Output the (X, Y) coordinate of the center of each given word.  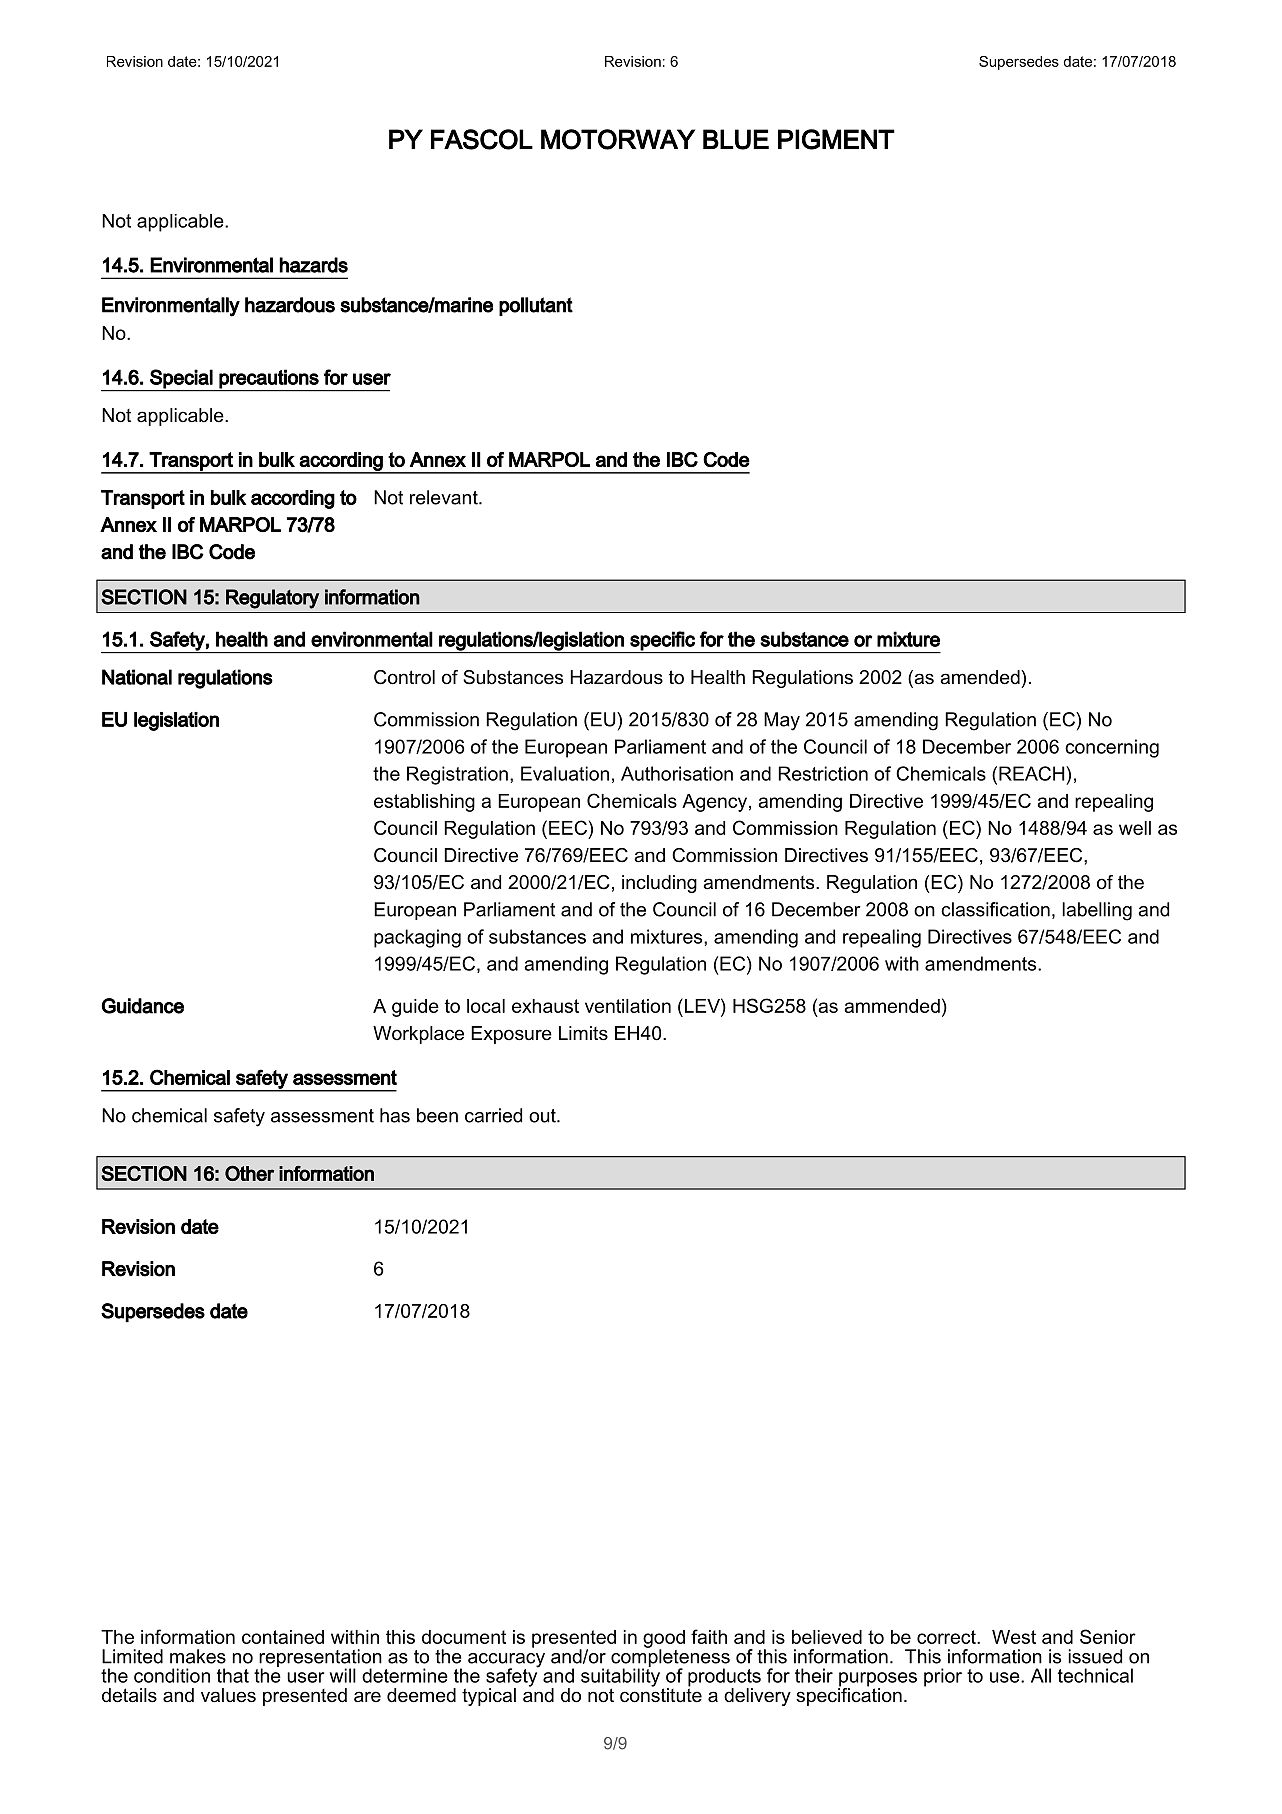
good (664, 1640)
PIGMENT (836, 139)
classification (995, 909)
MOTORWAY (618, 139)
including (659, 884)
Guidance (142, 1006)
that (233, 1675)
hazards (313, 265)
